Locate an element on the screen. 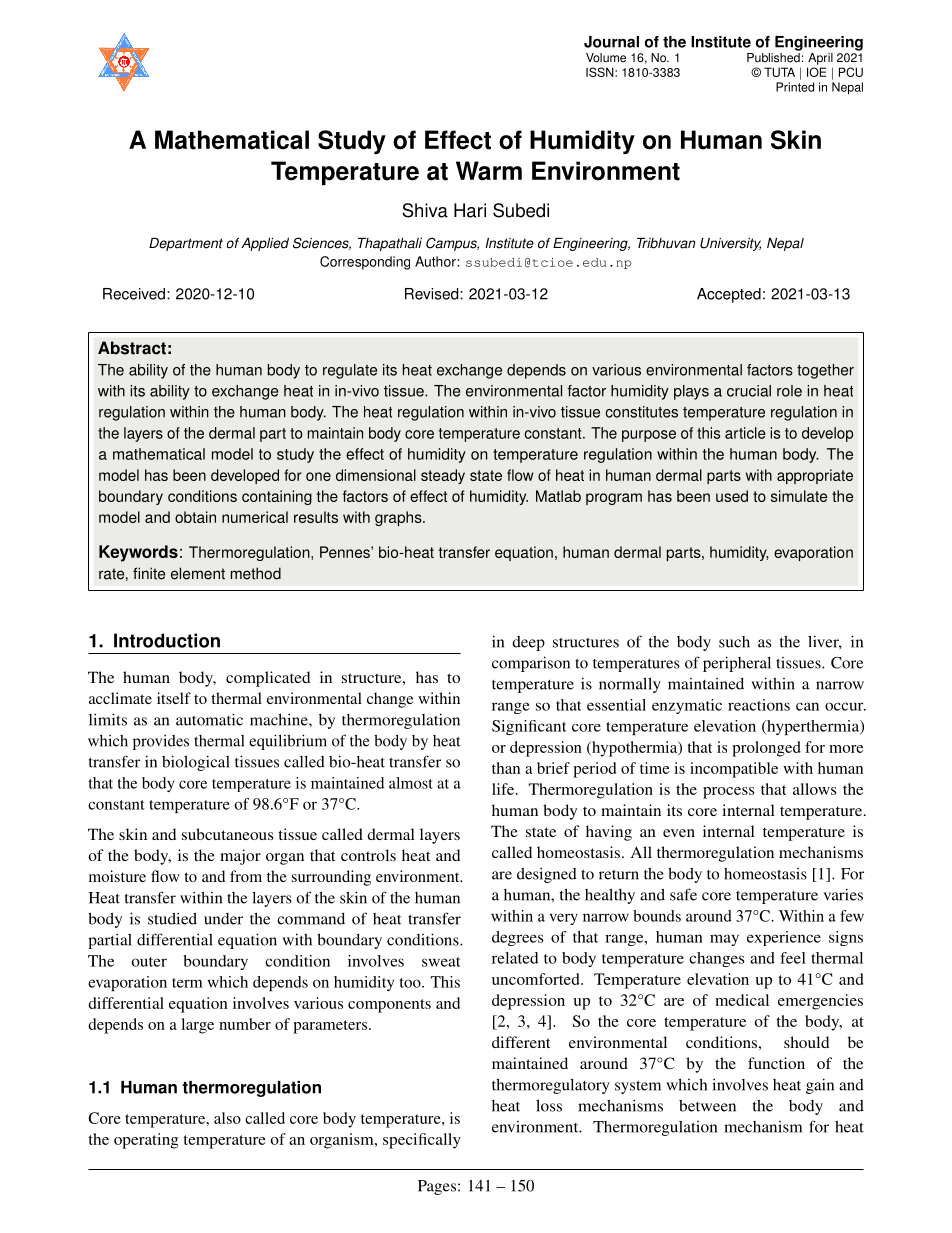  element is located at coordinates (198, 573).
